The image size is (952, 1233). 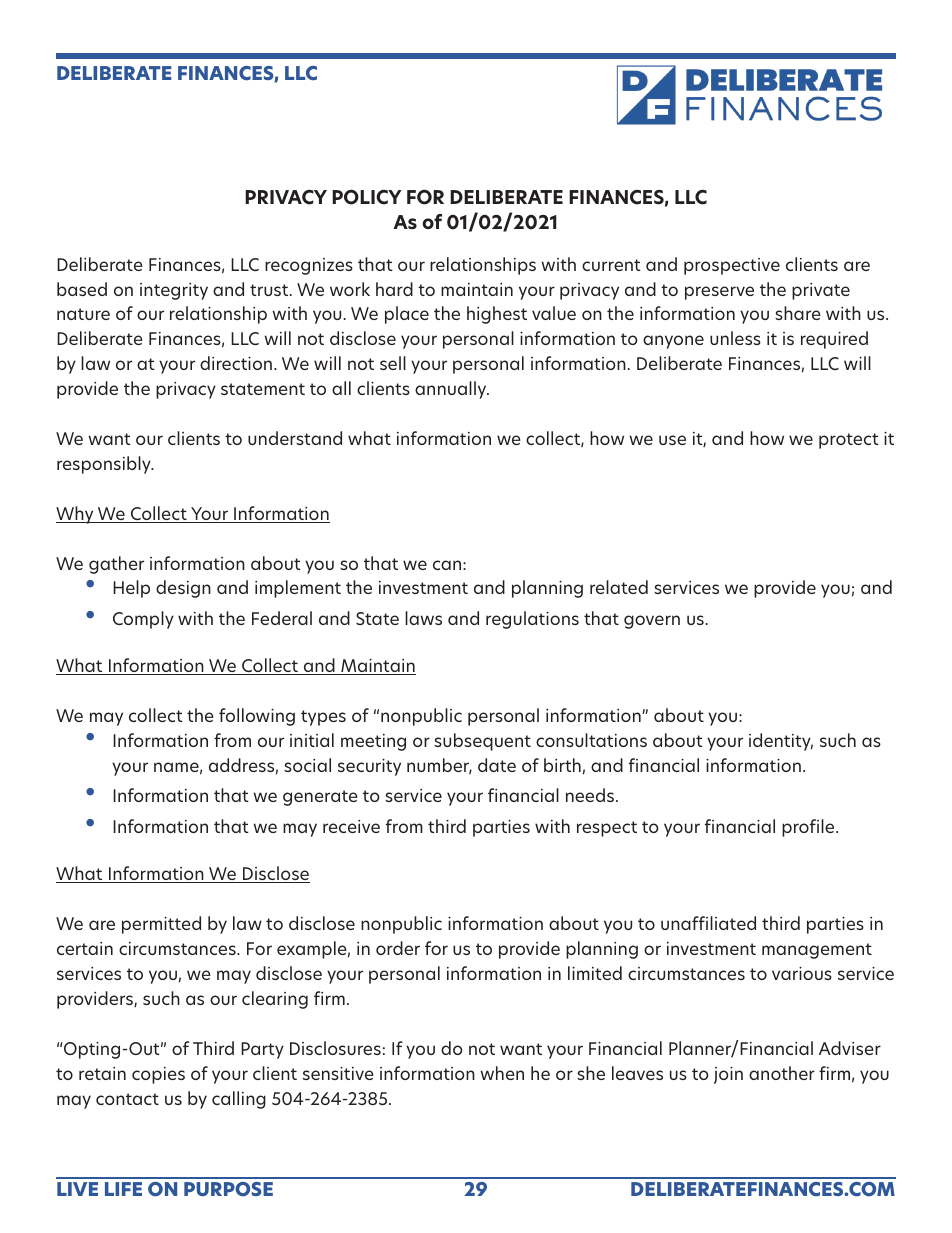 What do you see at coordinates (123, 1189) in the screenshot?
I see `LIFE` at bounding box center [123, 1189].
